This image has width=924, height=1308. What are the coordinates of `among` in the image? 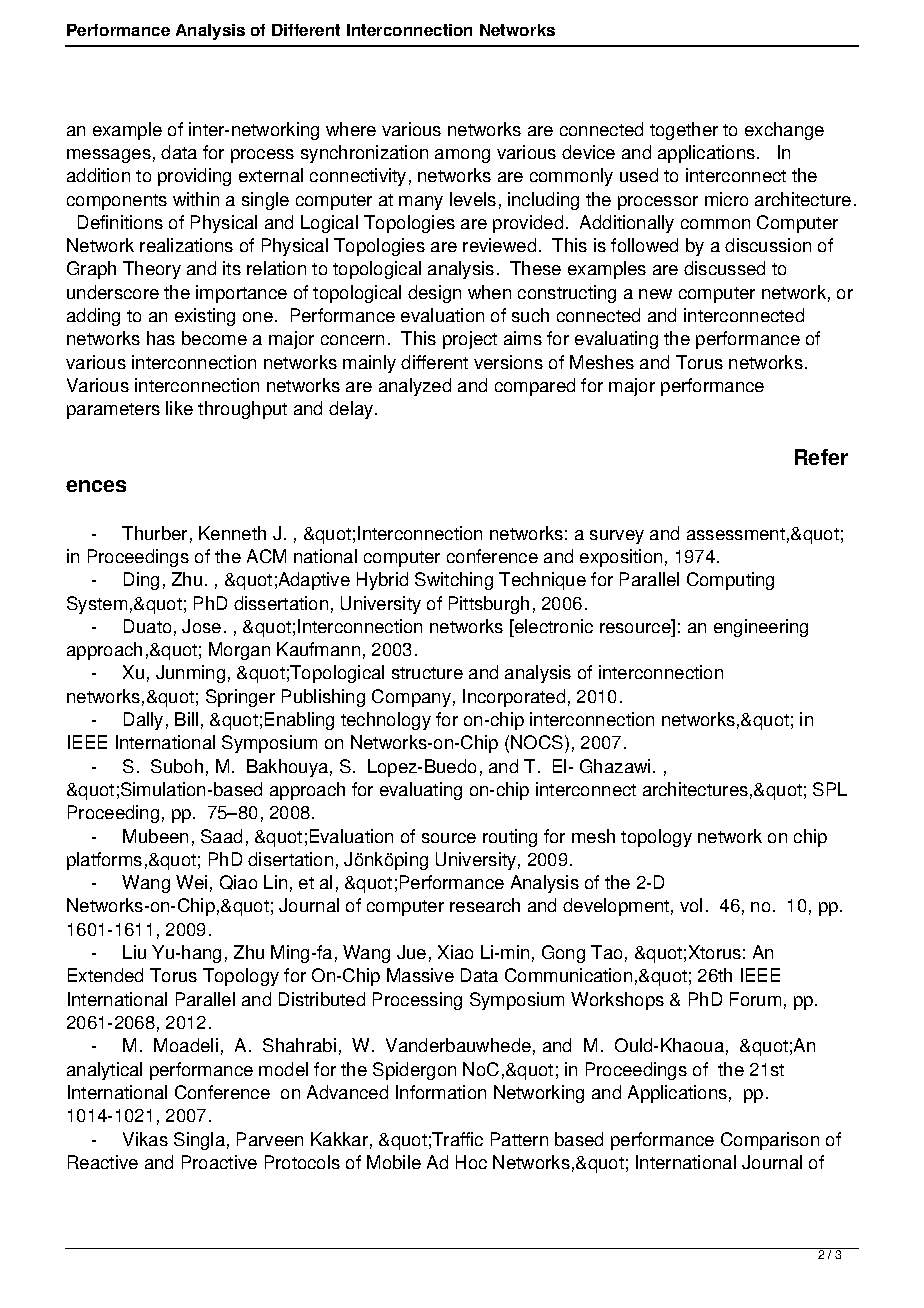 It's located at (462, 156).
